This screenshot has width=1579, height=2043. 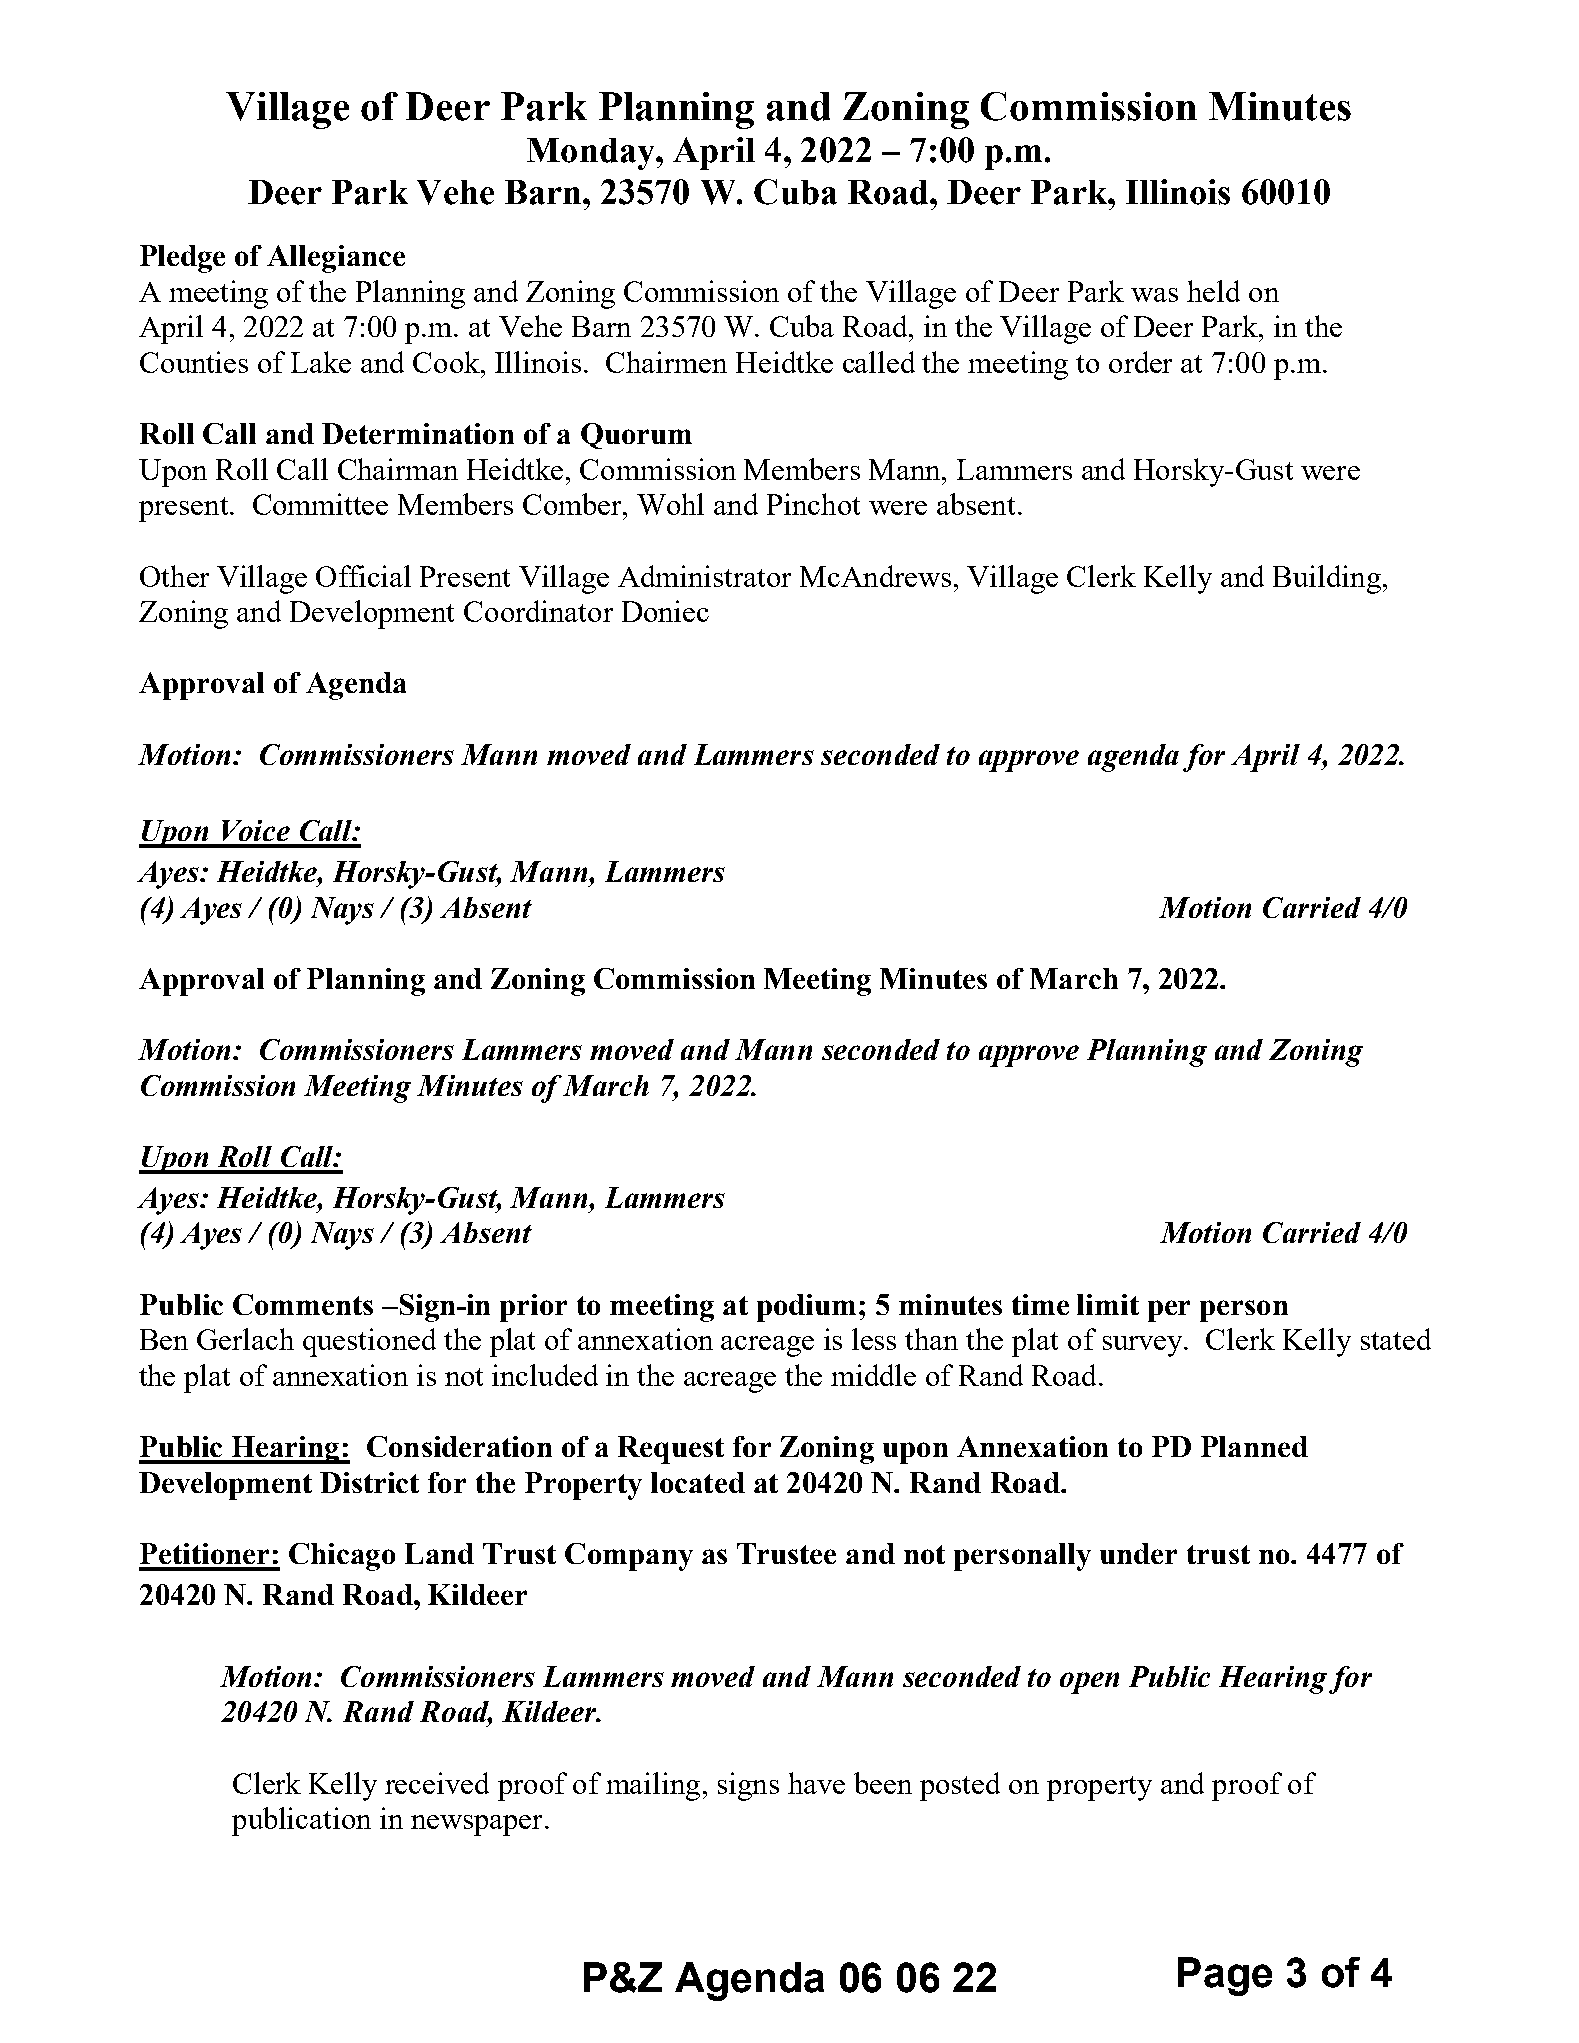 I want to click on questioned, so click(x=369, y=1342).
